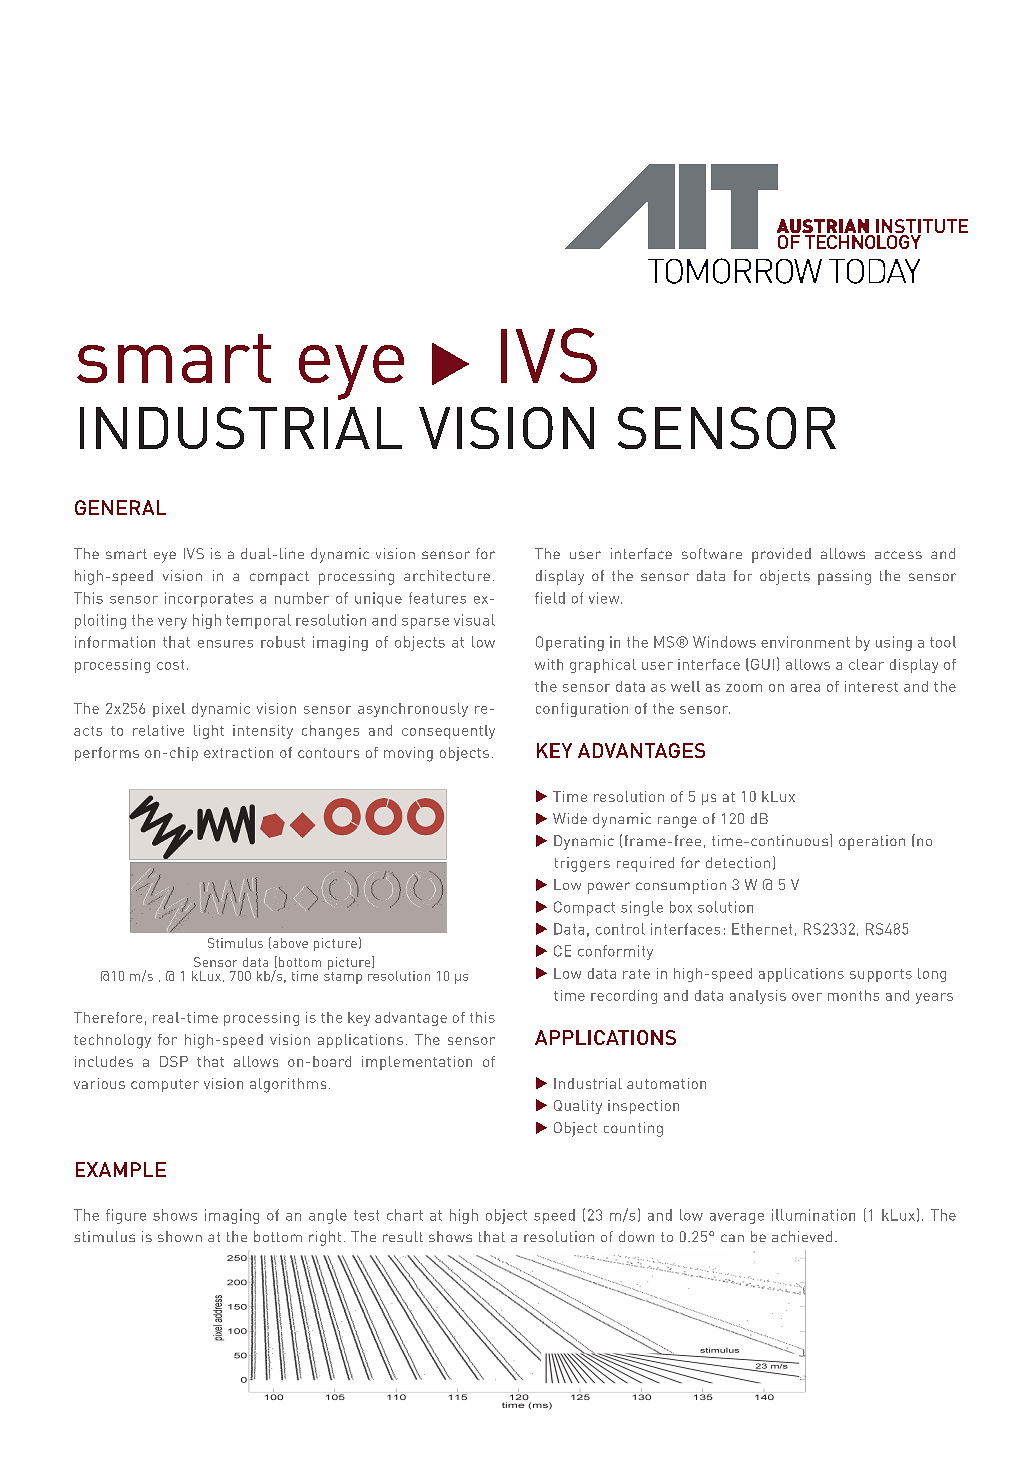 The image size is (1030, 1457). Describe the element at coordinates (169, 710) in the page. I see `pixel` at that location.
